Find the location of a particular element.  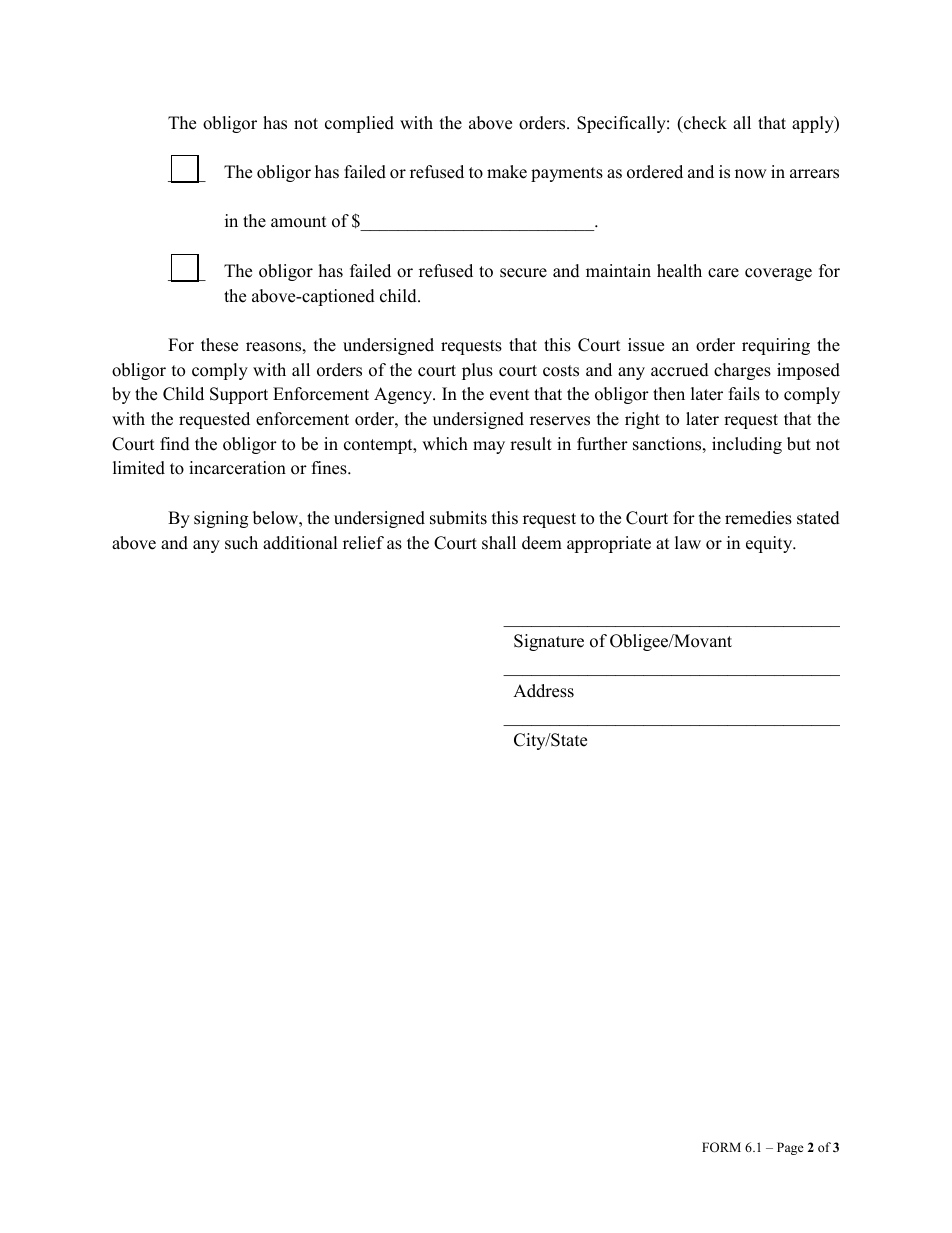

equity is located at coordinates (770, 544).
